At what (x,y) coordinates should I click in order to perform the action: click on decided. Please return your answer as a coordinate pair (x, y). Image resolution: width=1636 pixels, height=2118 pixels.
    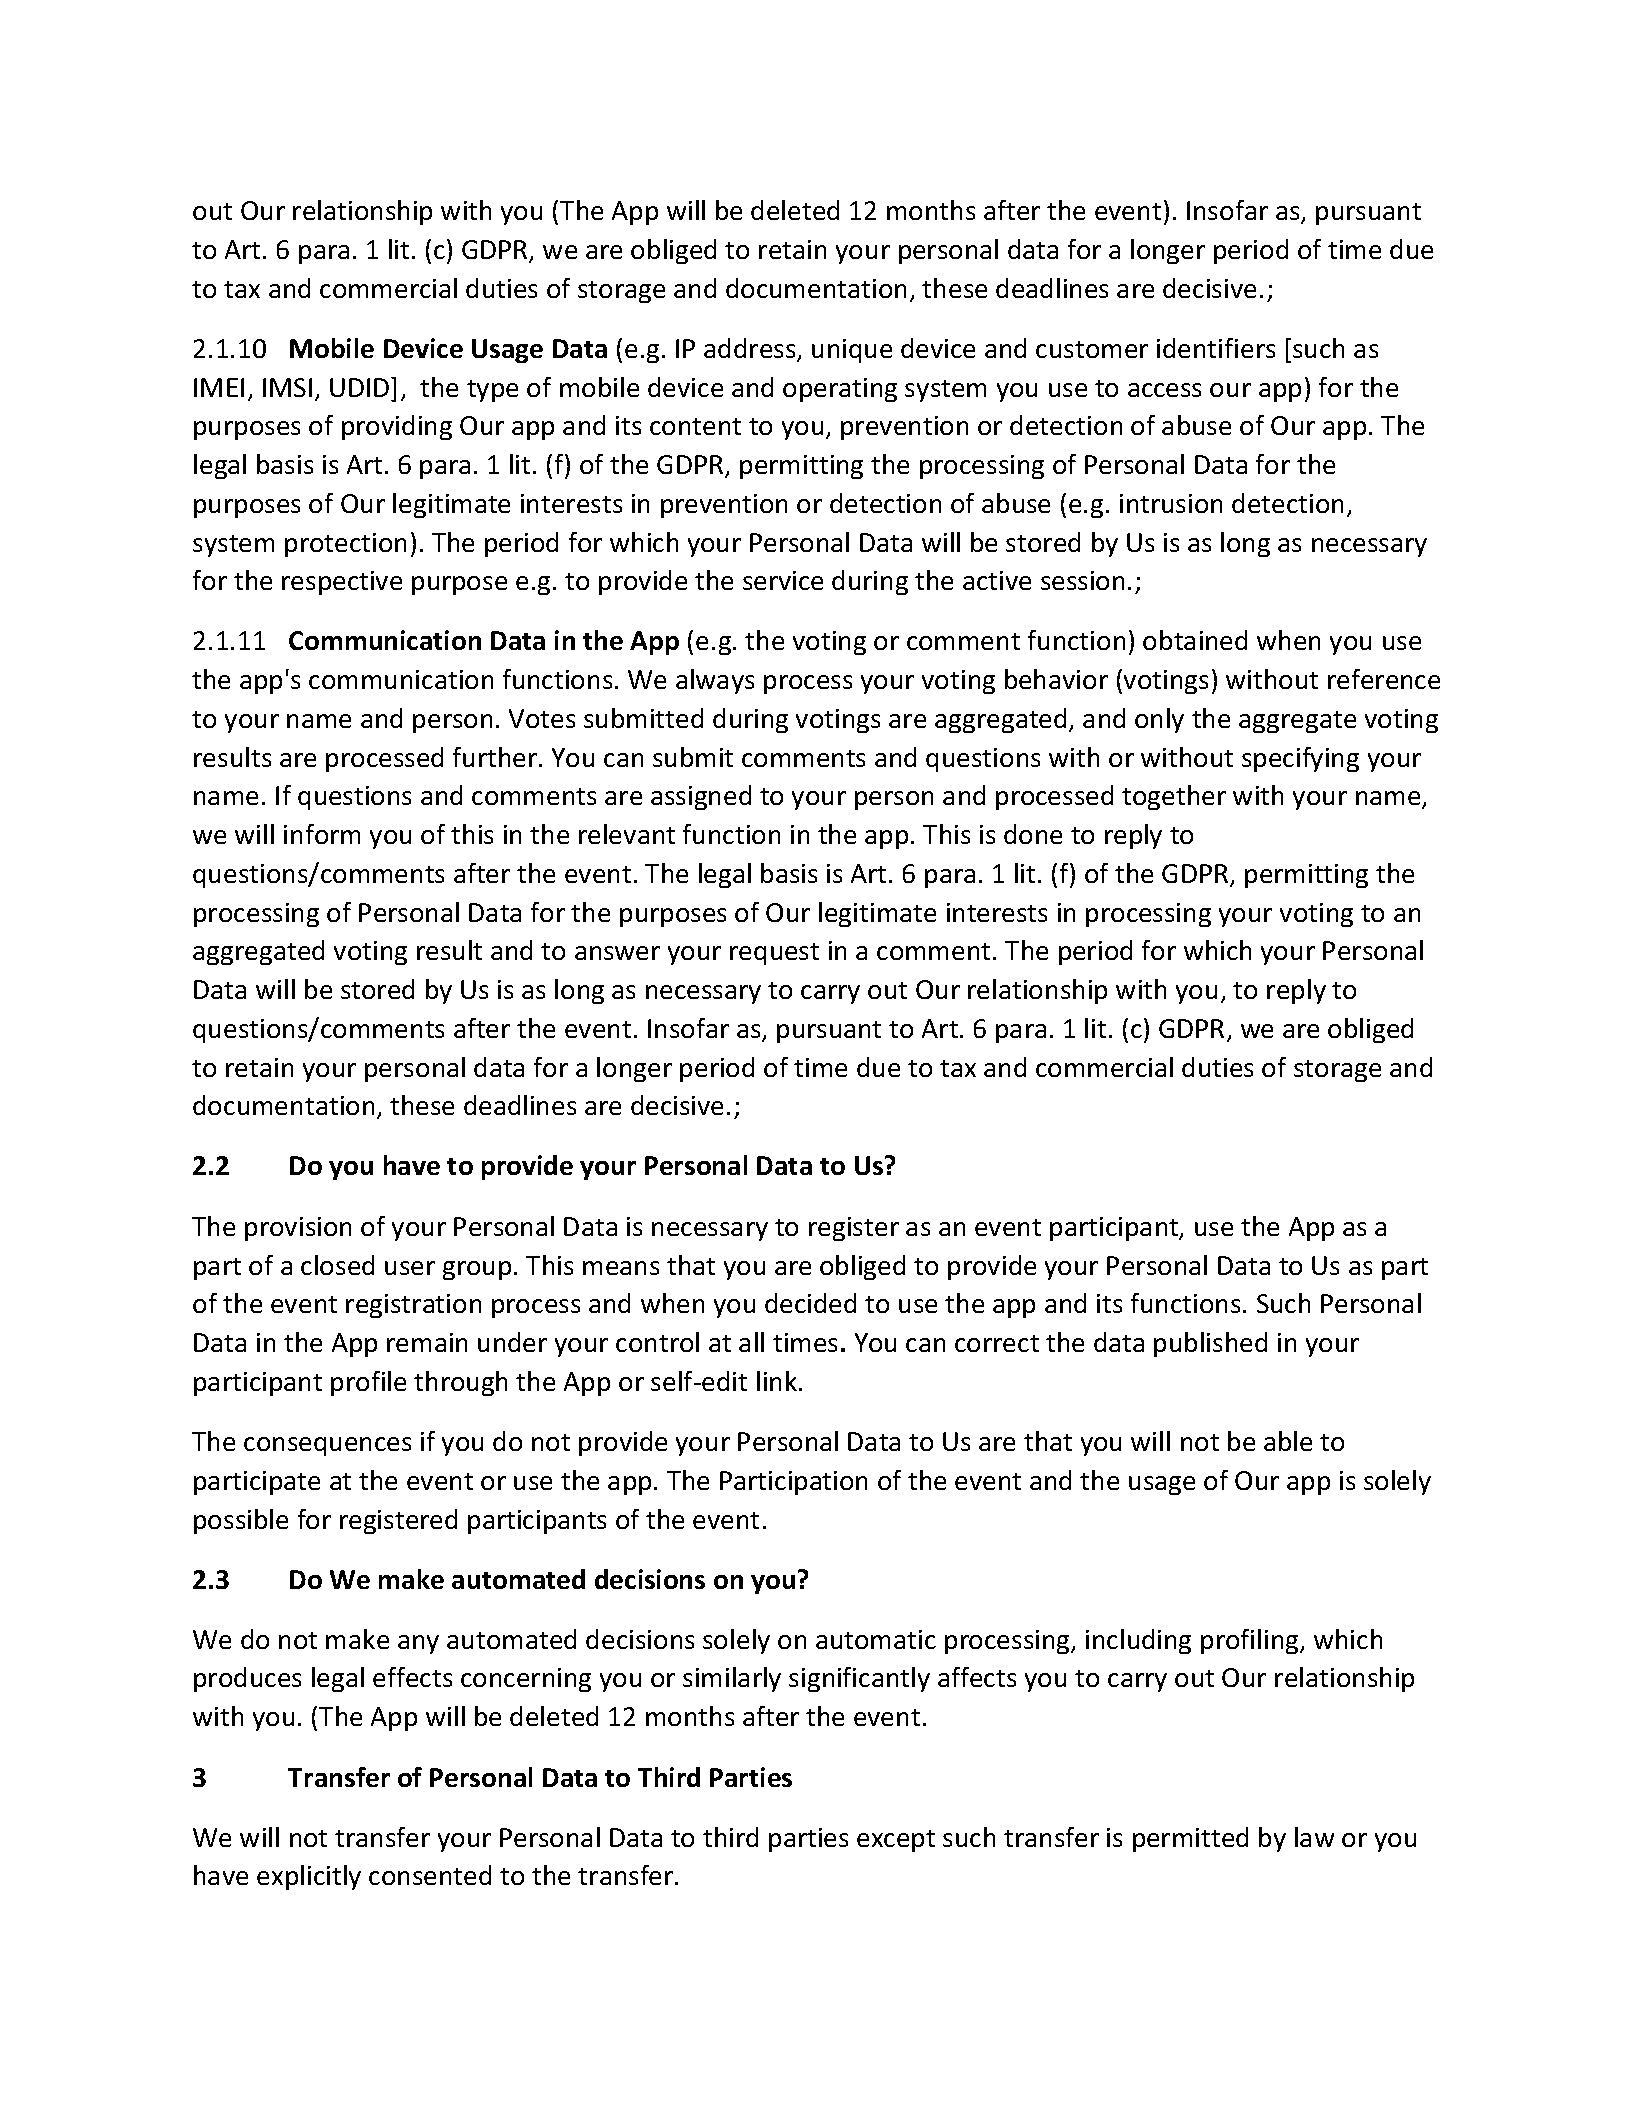
    Looking at the image, I should click on (810, 1303).
